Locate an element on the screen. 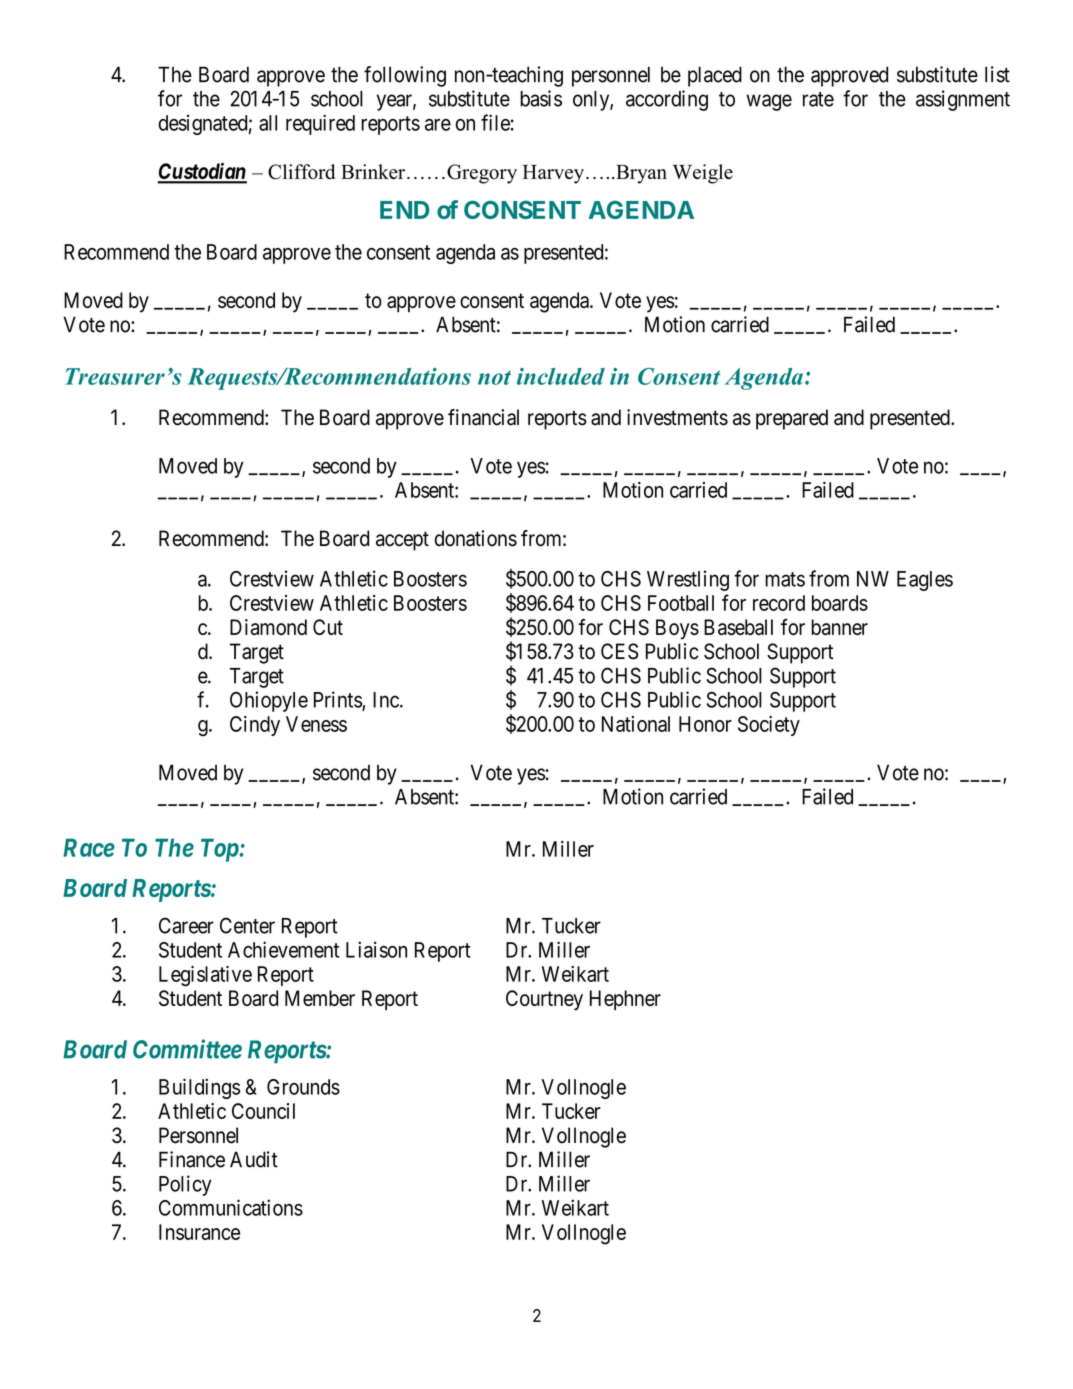  basis is located at coordinates (541, 98).
